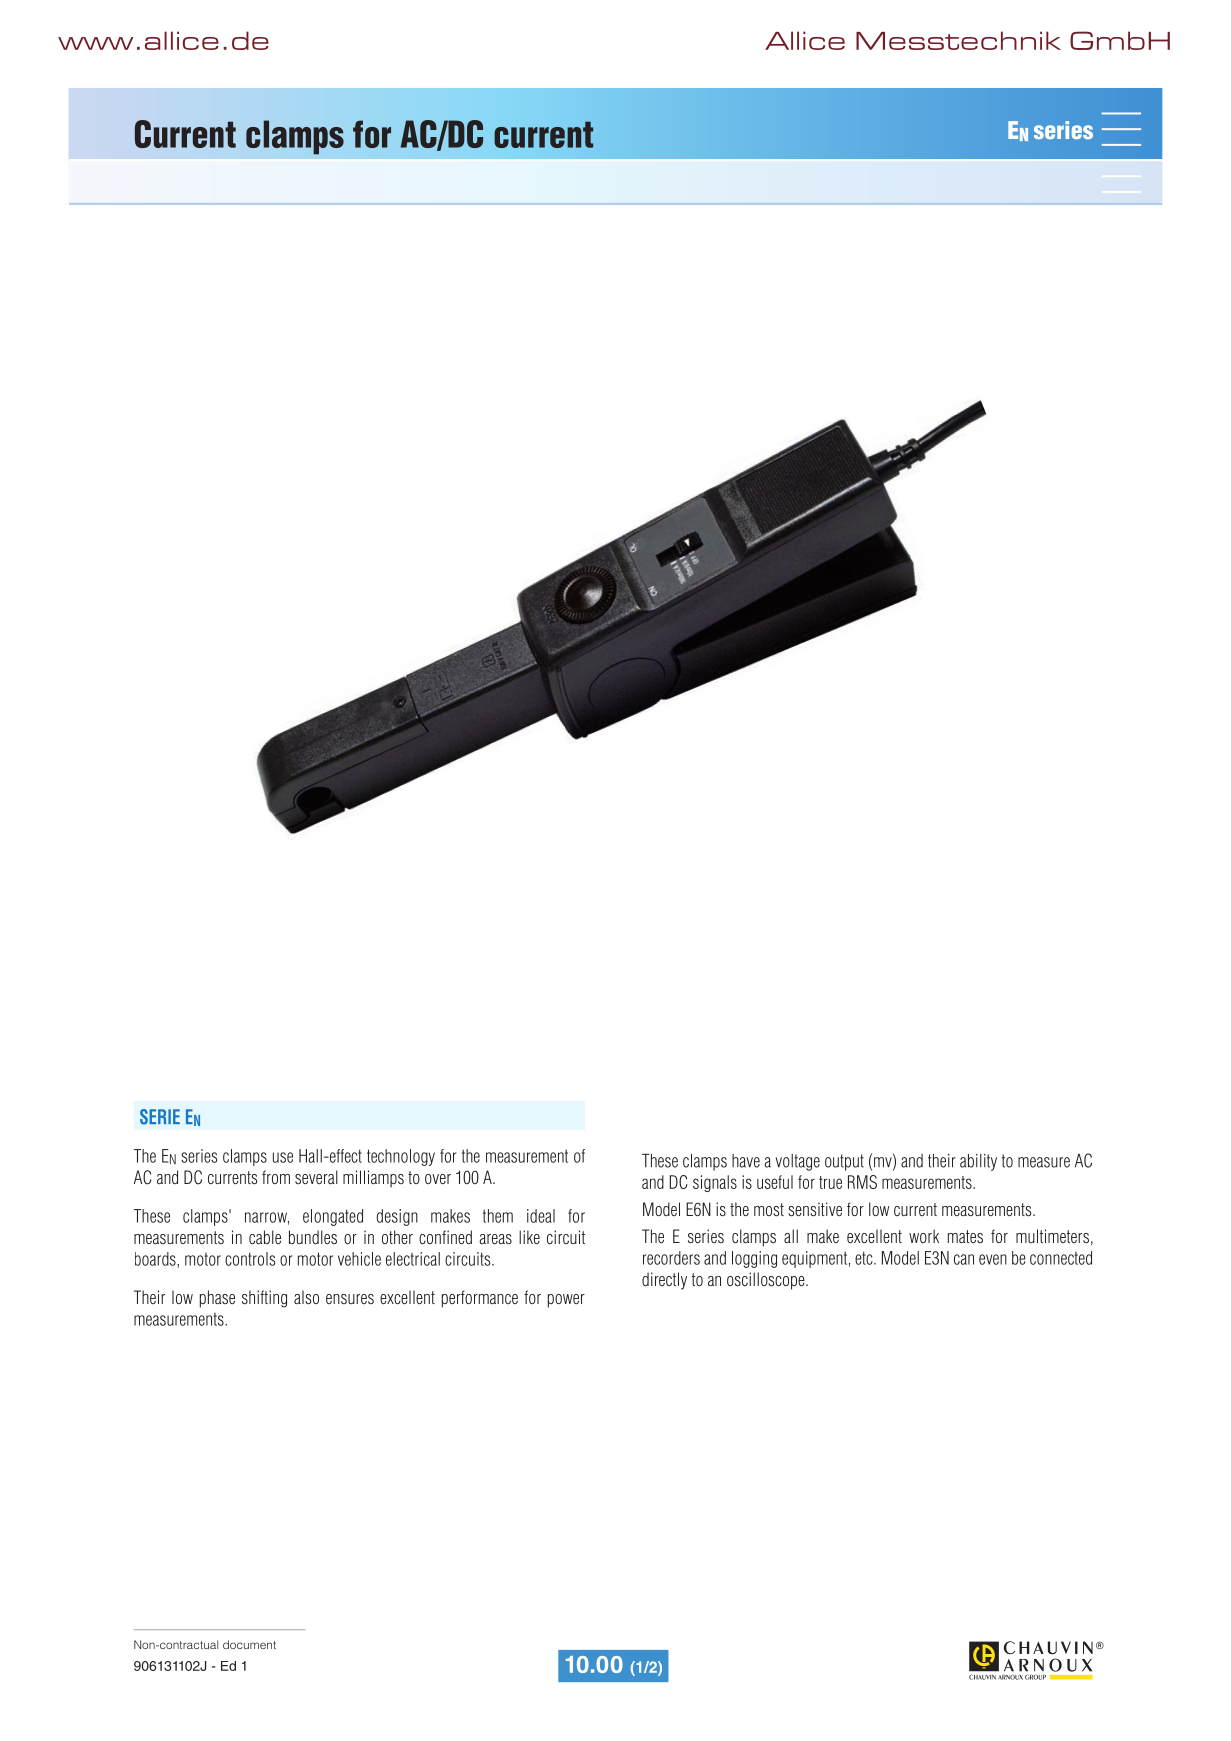  I want to click on power, so click(566, 1301).
